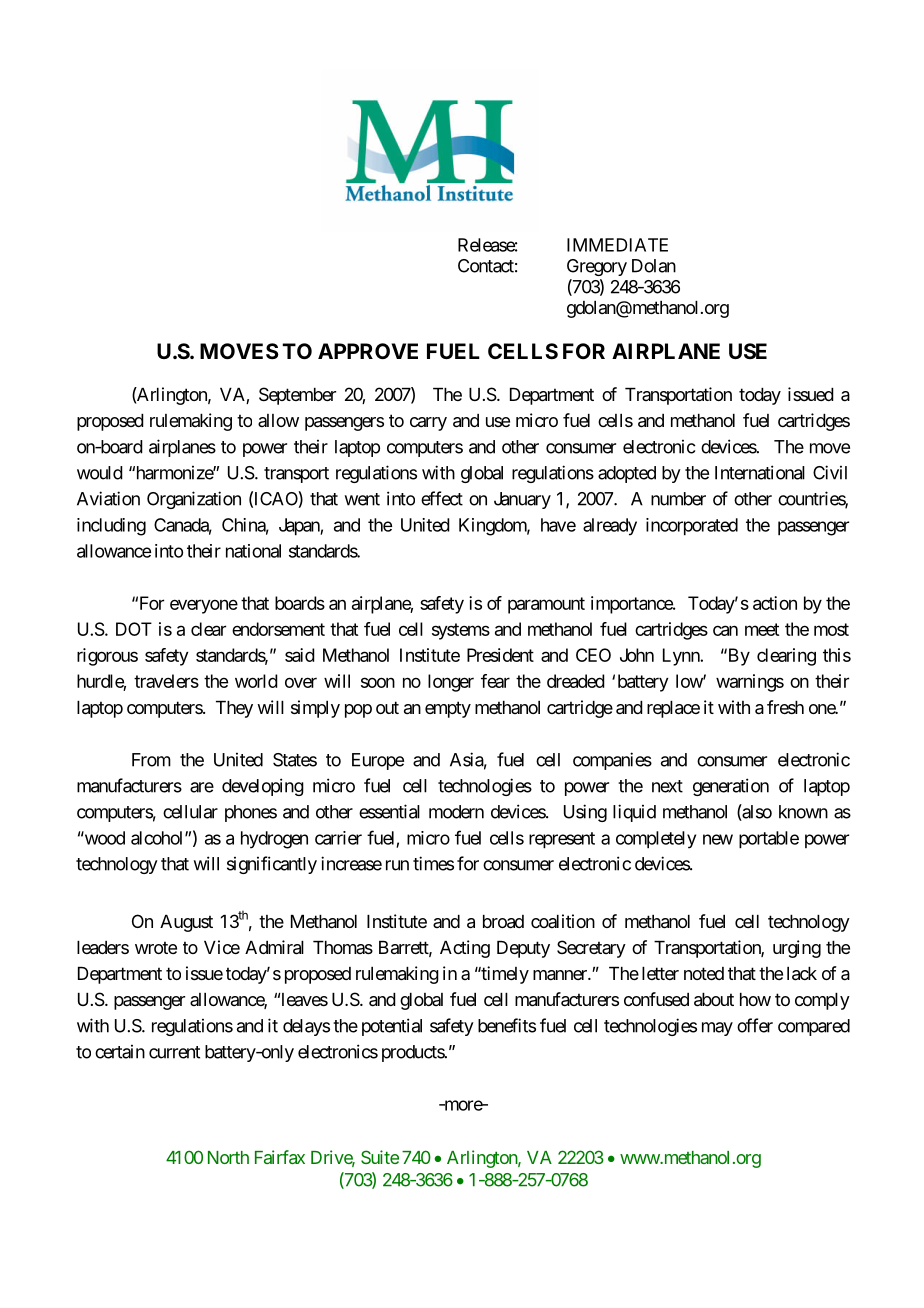 This screenshot has height=1308, width=924. I want to click on IMMEDIATE, so click(617, 245).
